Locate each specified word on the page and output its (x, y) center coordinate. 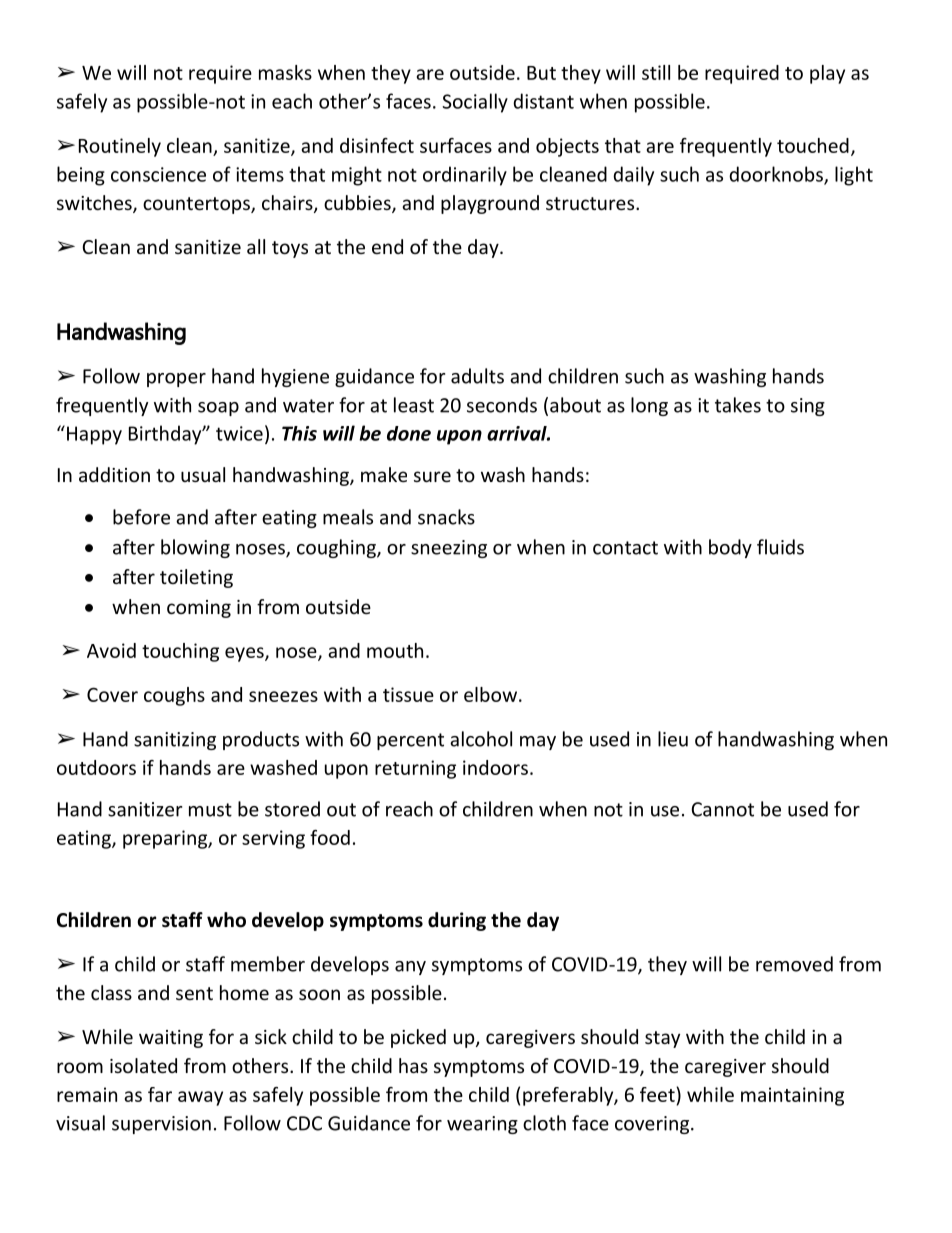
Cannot (722, 809)
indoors (495, 767)
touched (813, 145)
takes (738, 405)
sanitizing (175, 741)
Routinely (120, 147)
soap (218, 409)
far (160, 1094)
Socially (475, 103)
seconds (502, 405)
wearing (482, 1125)
